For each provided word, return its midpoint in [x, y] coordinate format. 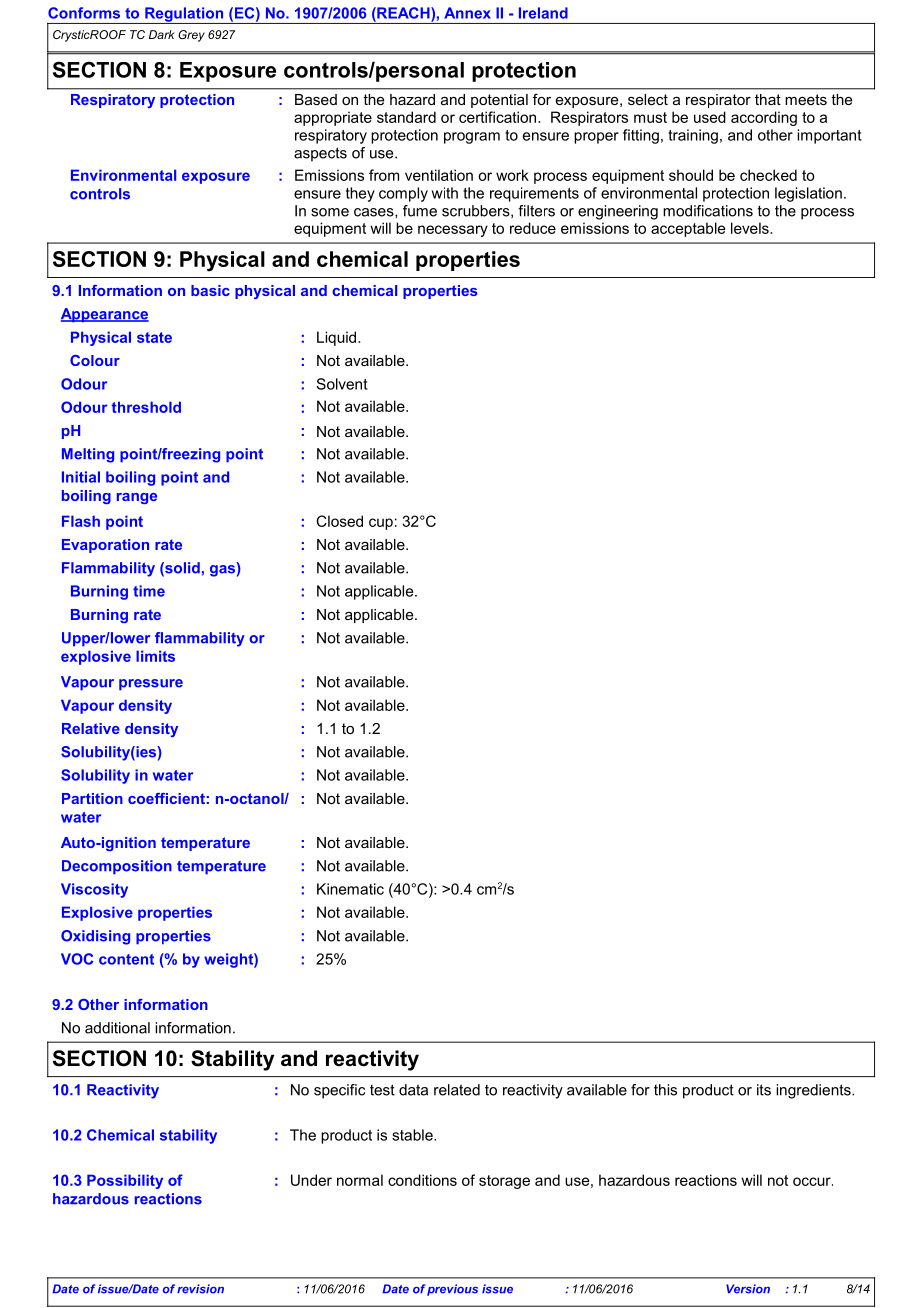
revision [200, 1289]
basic [210, 290]
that [768, 99]
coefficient [166, 798]
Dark [162, 34]
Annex [467, 13]
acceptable [688, 229]
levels [751, 228]
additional [117, 1028]
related [457, 1090]
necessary [453, 231]
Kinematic [350, 889]
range [137, 498]
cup [381, 524]
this [665, 1090]
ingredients [814, 1091]
